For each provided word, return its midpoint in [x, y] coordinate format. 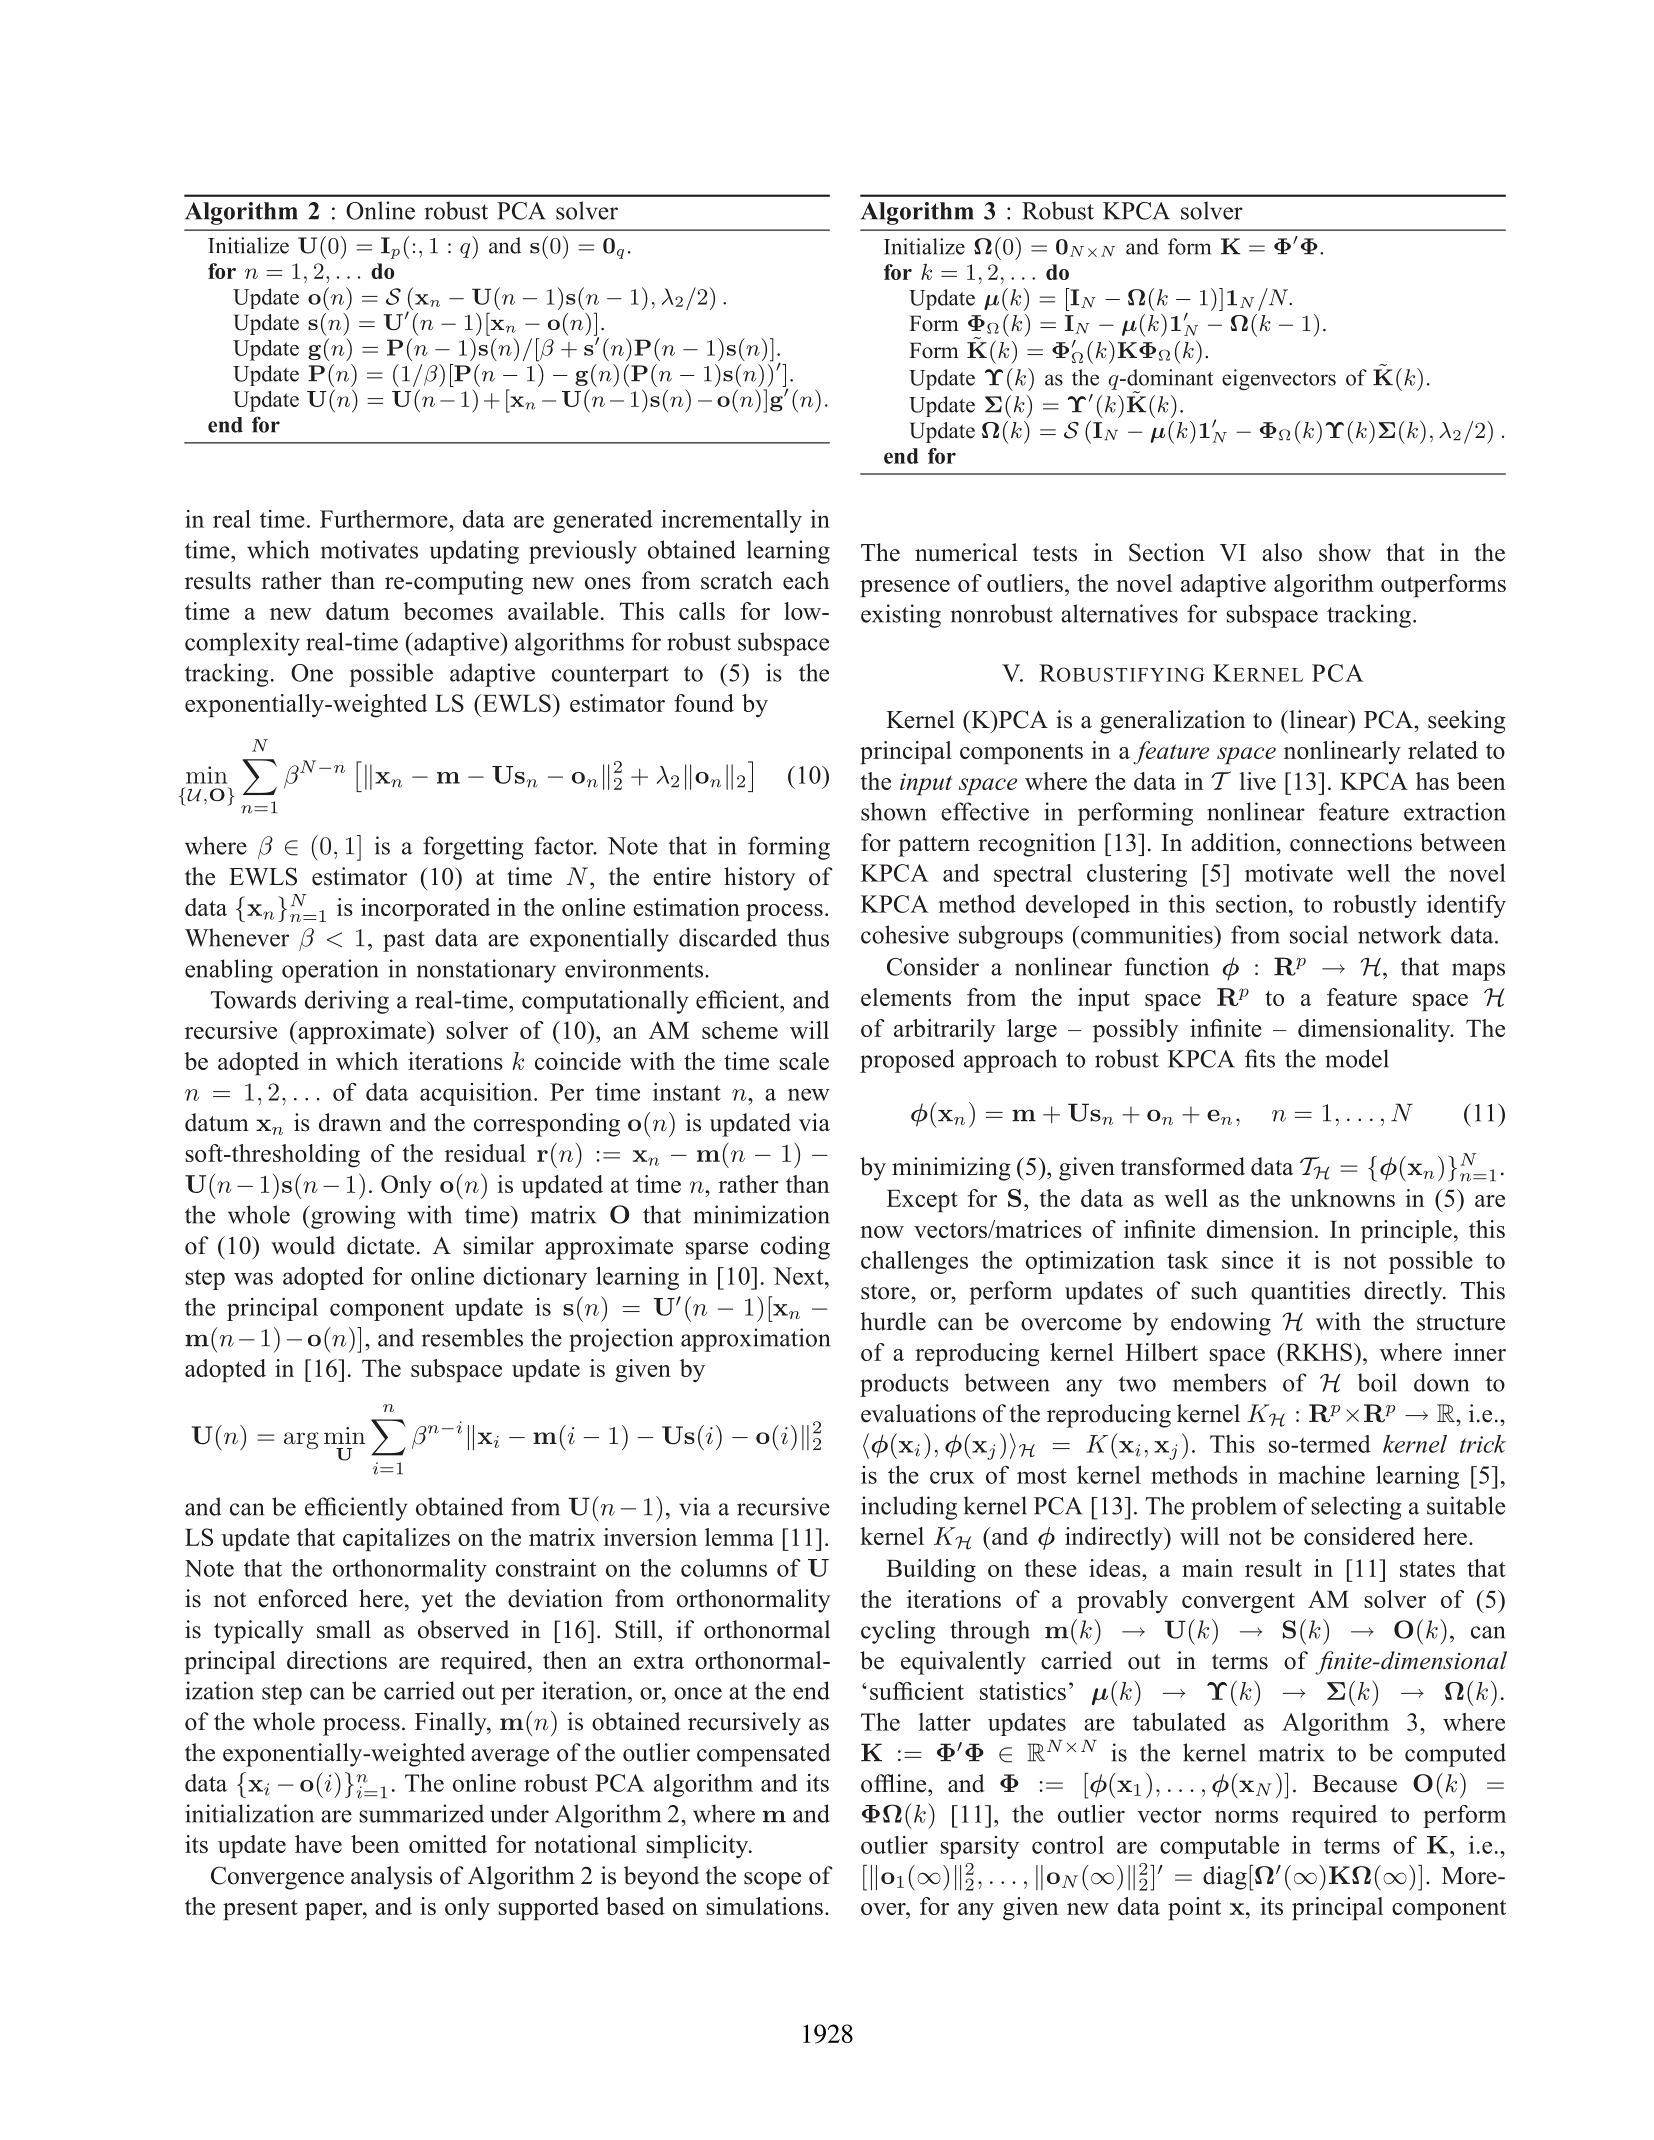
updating [474, 552]
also [1282, 552]
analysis [391, 1878]
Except [922, 1201]
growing [352, 1217]
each [806, 580]
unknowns [1342, 1198]
